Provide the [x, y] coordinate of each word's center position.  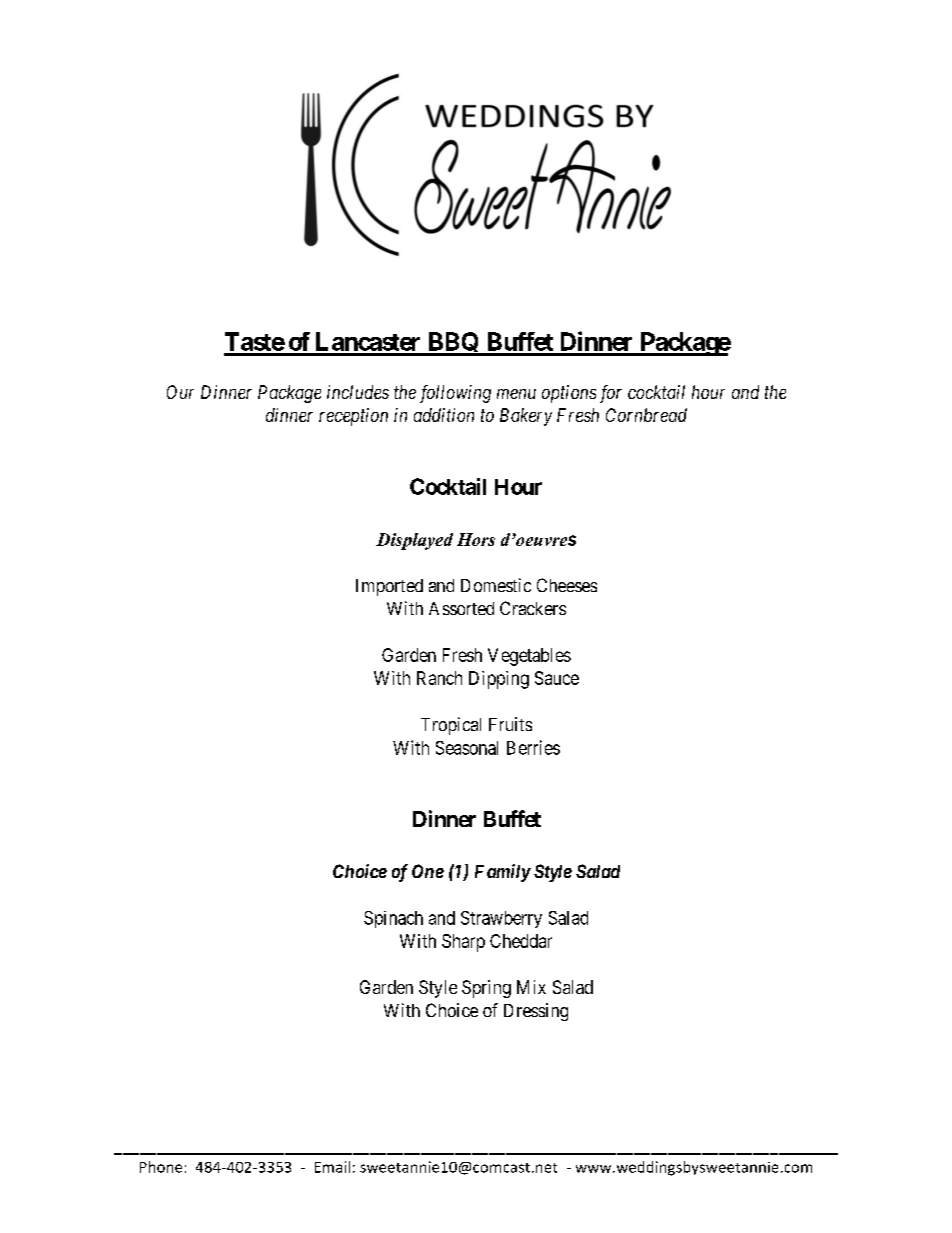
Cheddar [521, 941]
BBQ [453, 344]
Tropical [451, 726]
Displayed [414, 541]
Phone [161, 1167]
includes [358, 392]
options [569, 394]
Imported [389, 587]
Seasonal [467, 748]
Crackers [533, 608]
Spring [486, 989]
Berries [533, 747]
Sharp [463, 943]
